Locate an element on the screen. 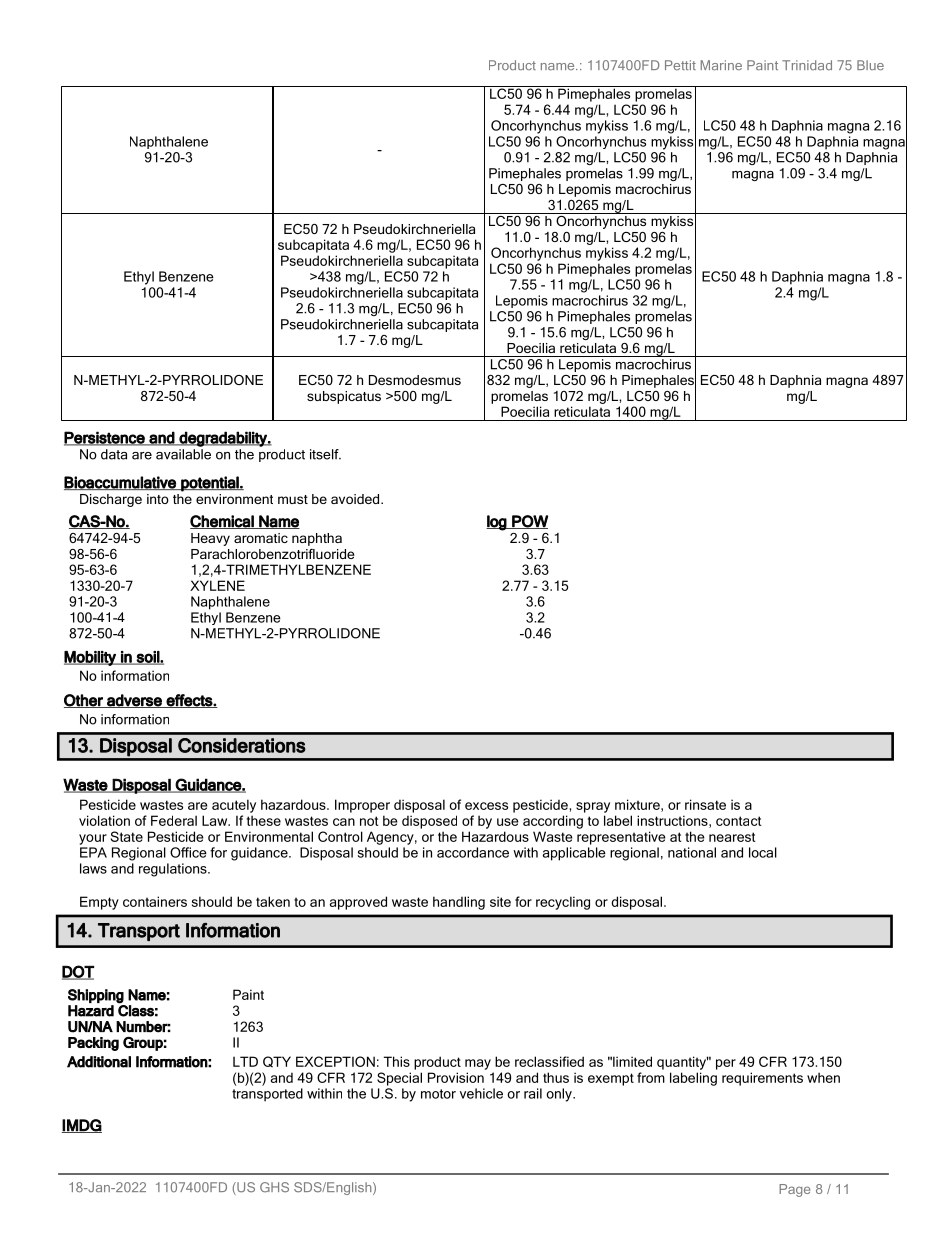 The width and height of the screenshot is (952, 1233). handling is located at coordinates (459, 903).
